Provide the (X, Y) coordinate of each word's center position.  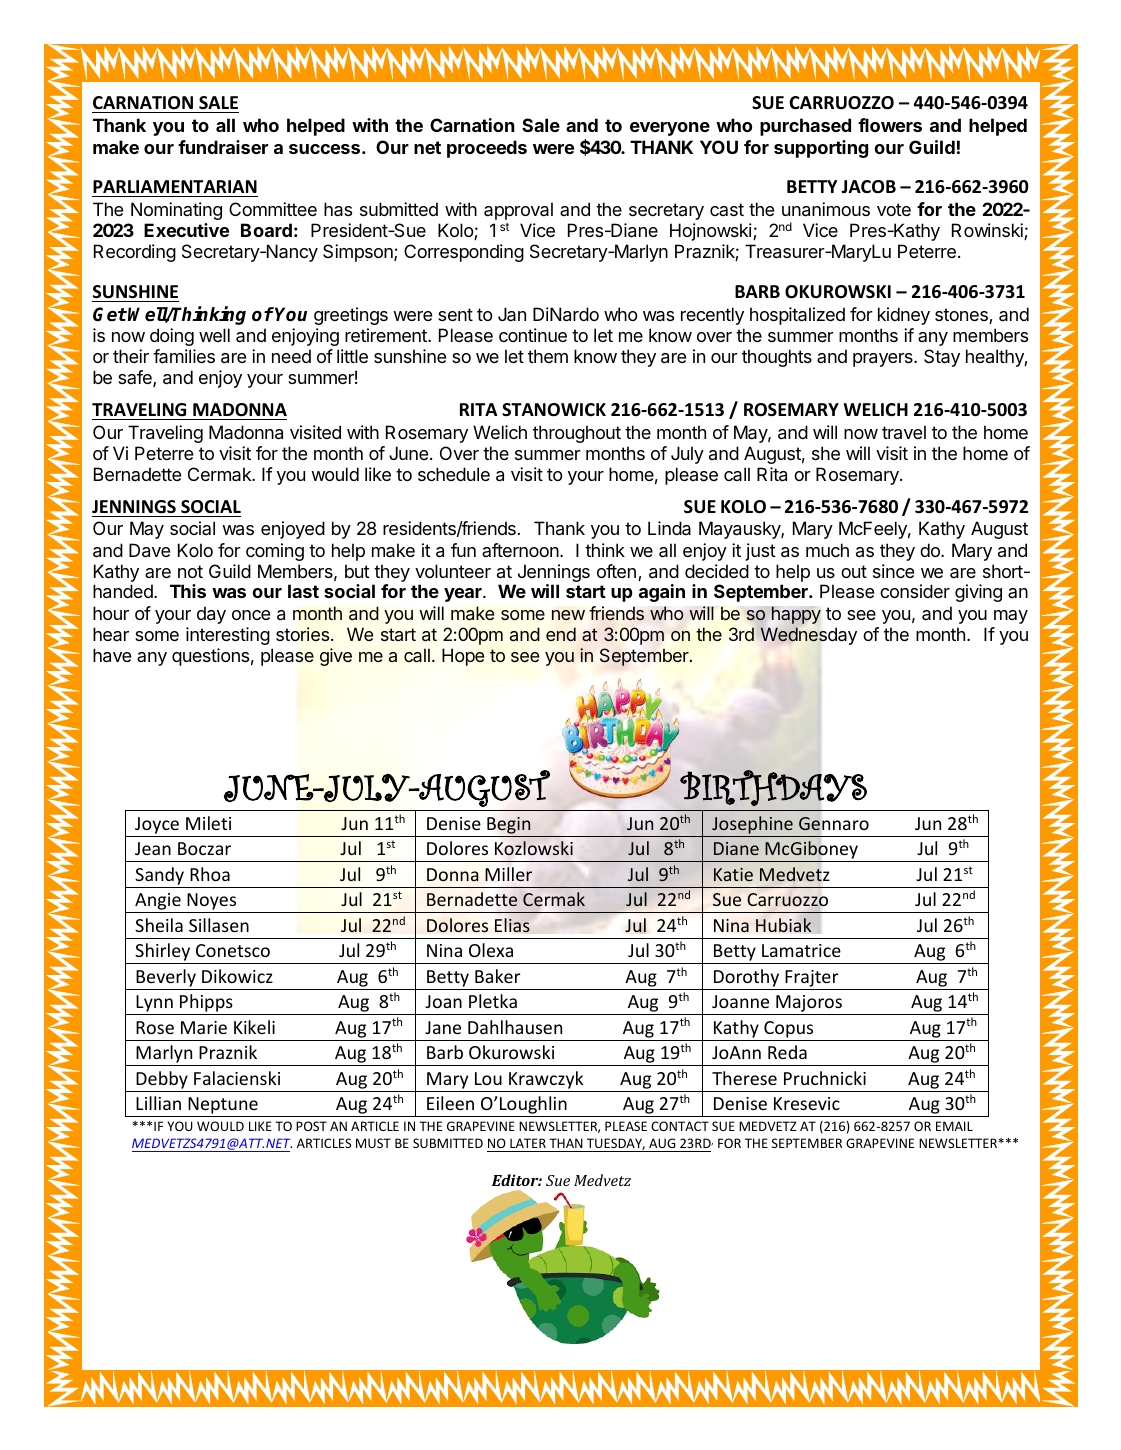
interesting (228, 636)
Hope (463, 657)
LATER (528, 1143)
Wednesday (808, 636)
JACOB (868, 186)
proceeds (487, 149)
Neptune (223, 1107)
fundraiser (223, 147)
